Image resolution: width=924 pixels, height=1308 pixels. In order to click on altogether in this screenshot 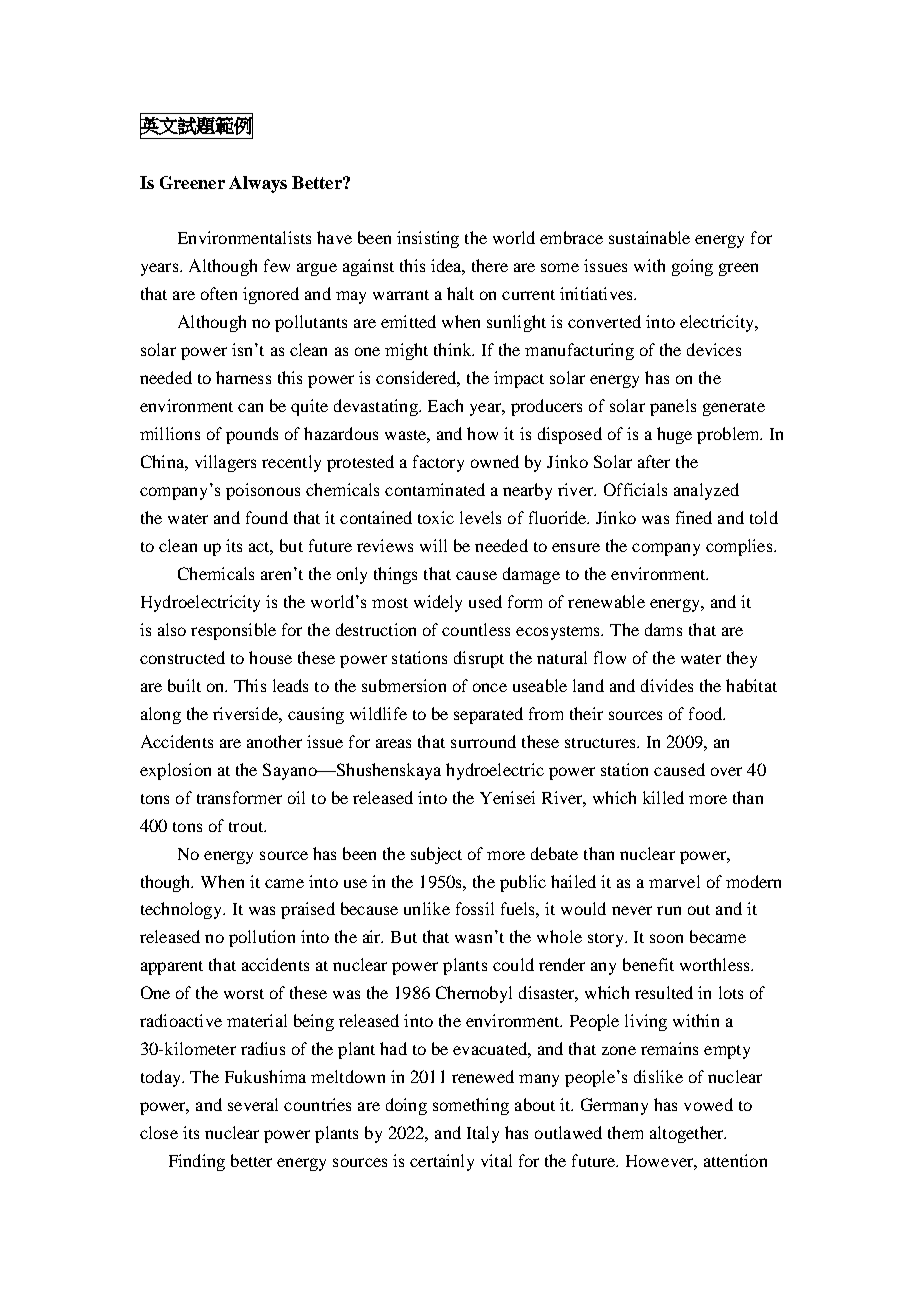, I will do `click(688, 1134)`.
